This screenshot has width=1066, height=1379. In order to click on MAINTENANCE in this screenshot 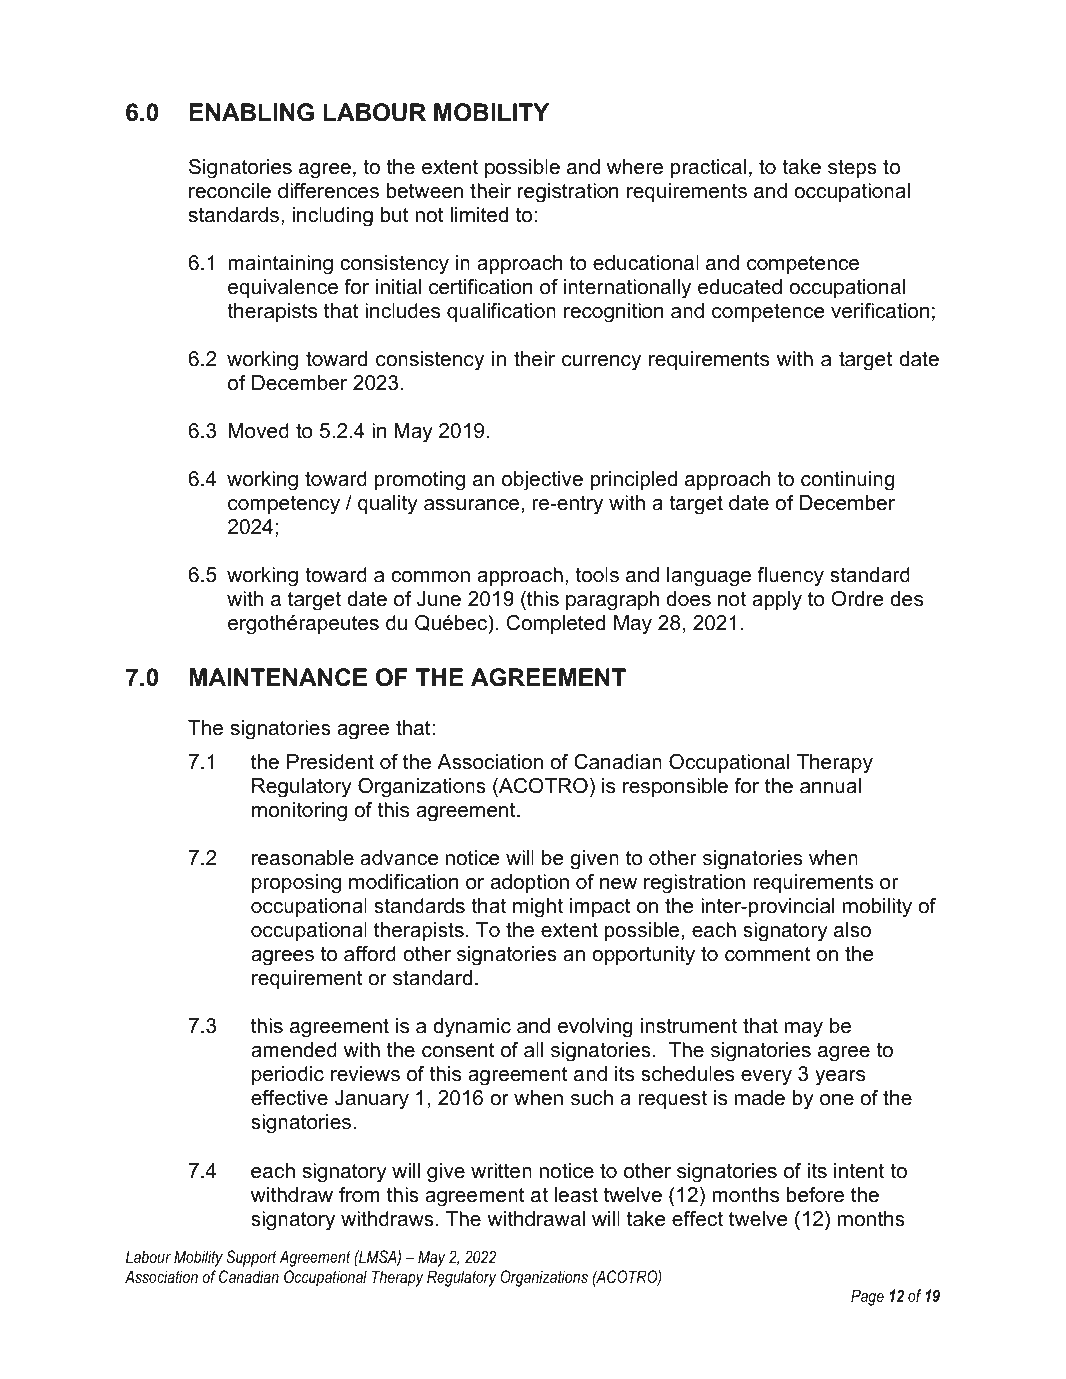, I will do `click(278, 677)`.
